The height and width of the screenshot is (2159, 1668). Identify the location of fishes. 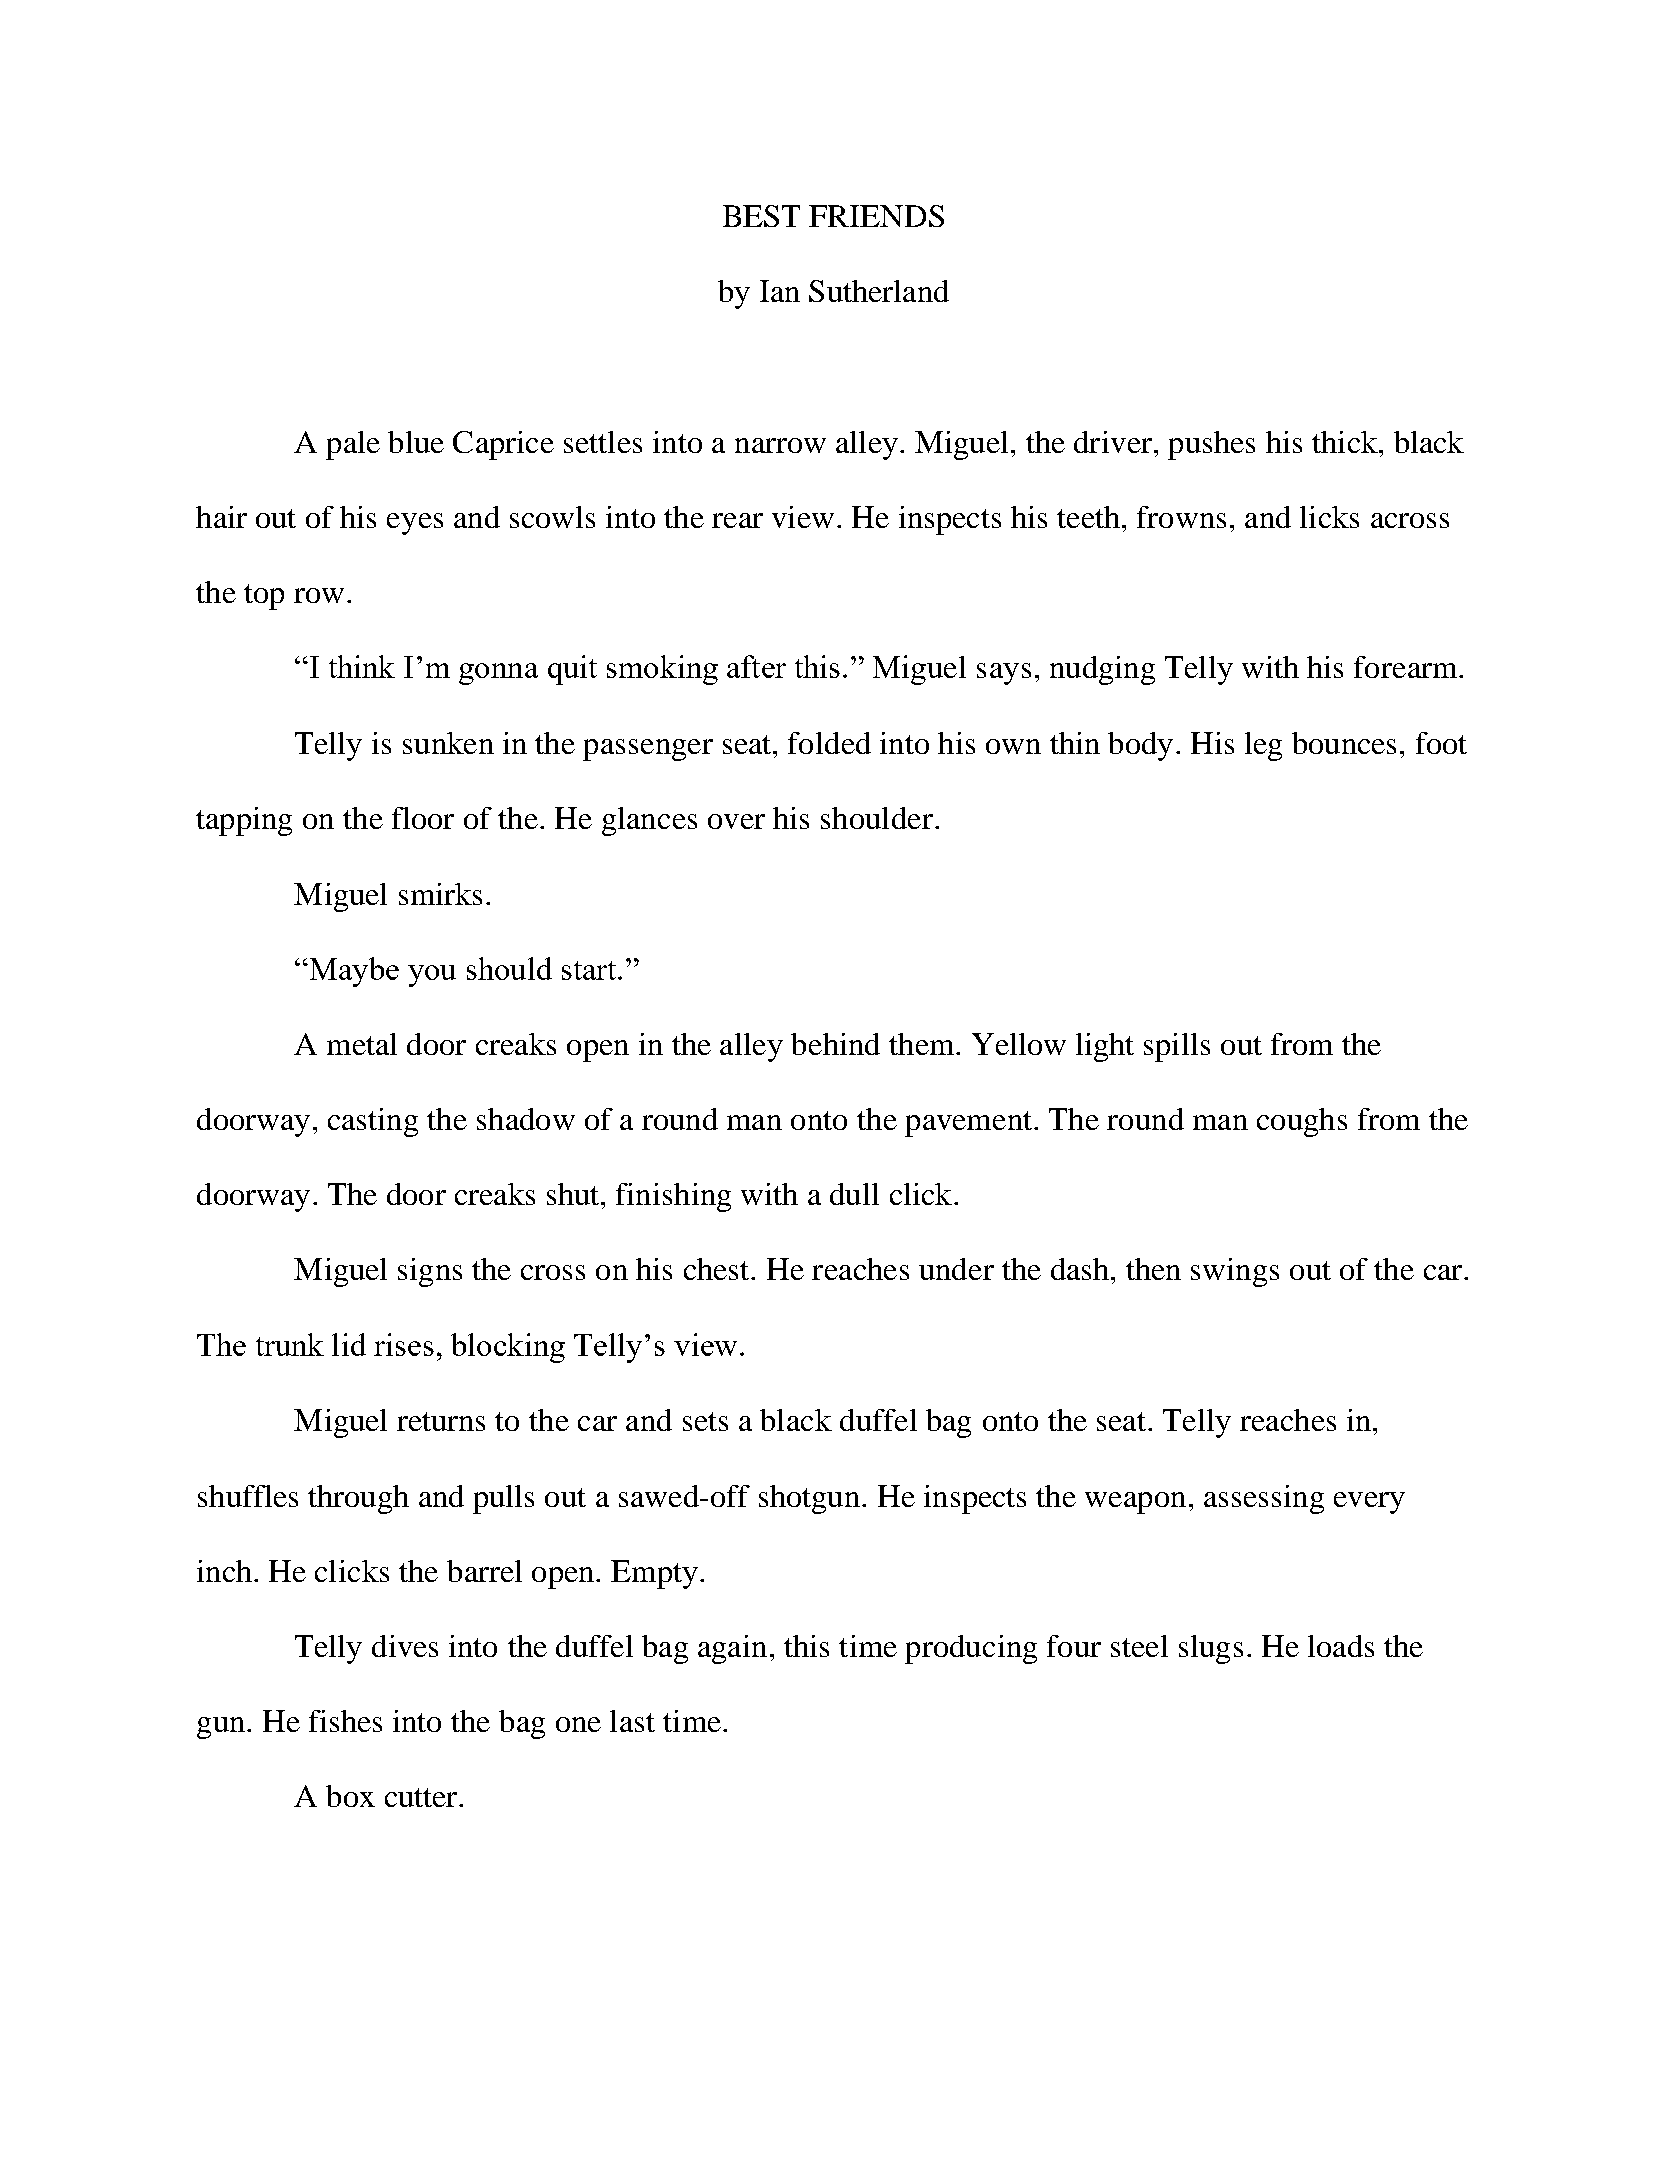
(345, 1721).
